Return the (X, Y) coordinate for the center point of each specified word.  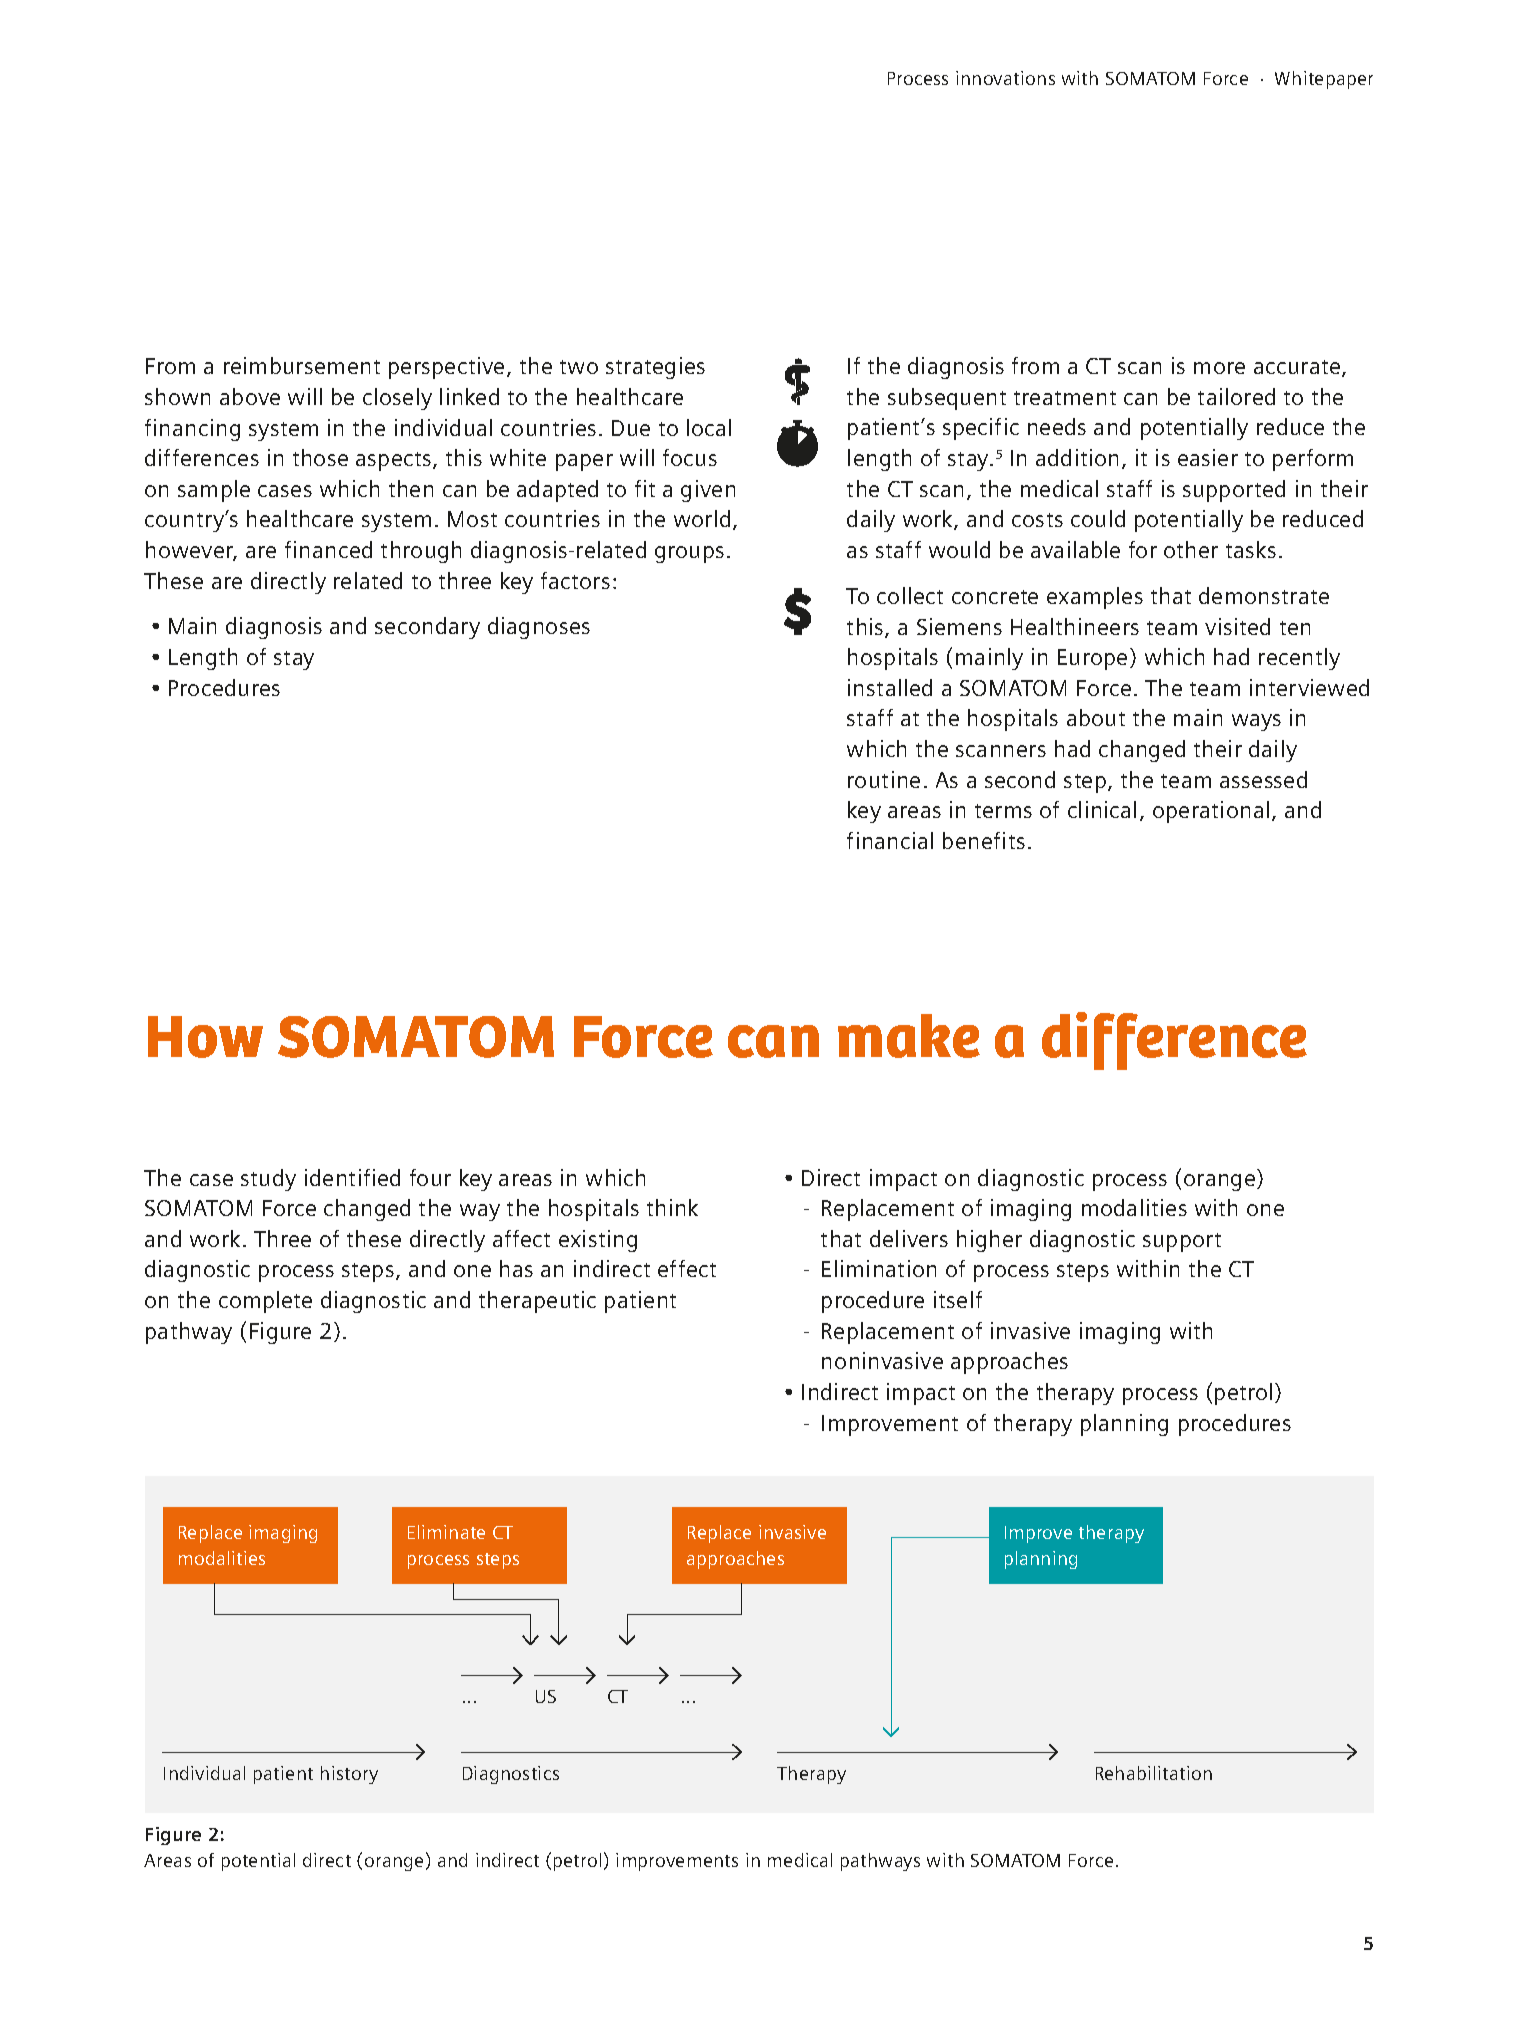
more (1219, 368)
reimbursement (302, 365)
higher (989, 1241)
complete (265, 1302)
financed (328, 549)
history (349, 1775)
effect (687, 1268)
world (702, 518)
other (1191, 549)
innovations (1005, 78)
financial (890, 840)
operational (1211, 812)
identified (352, 1177)
